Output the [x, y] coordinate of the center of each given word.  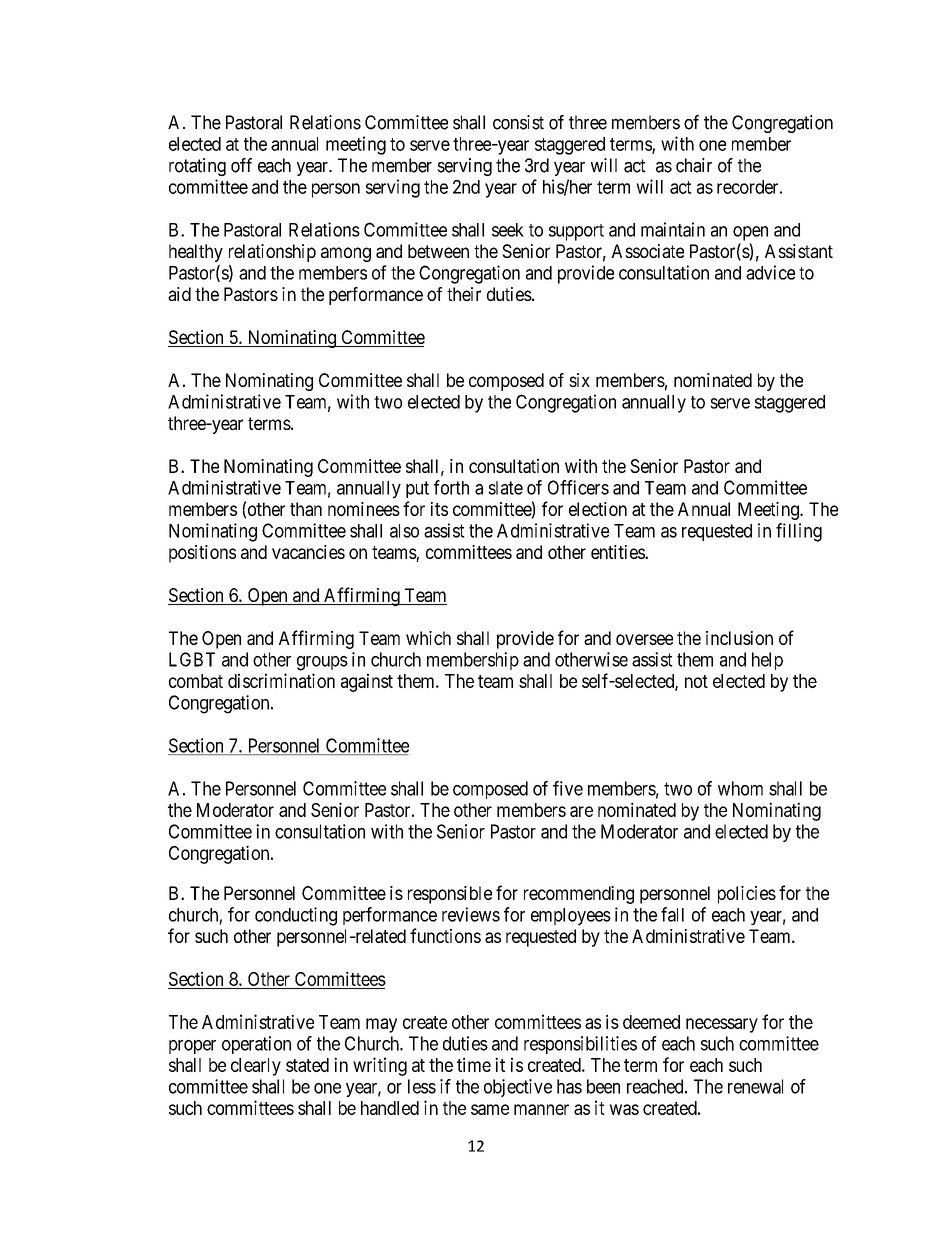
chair [694, 165]
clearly [256, 1067]
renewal [755, 1086]
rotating [197, 167]
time [474, 1064]
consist [518, 122]
